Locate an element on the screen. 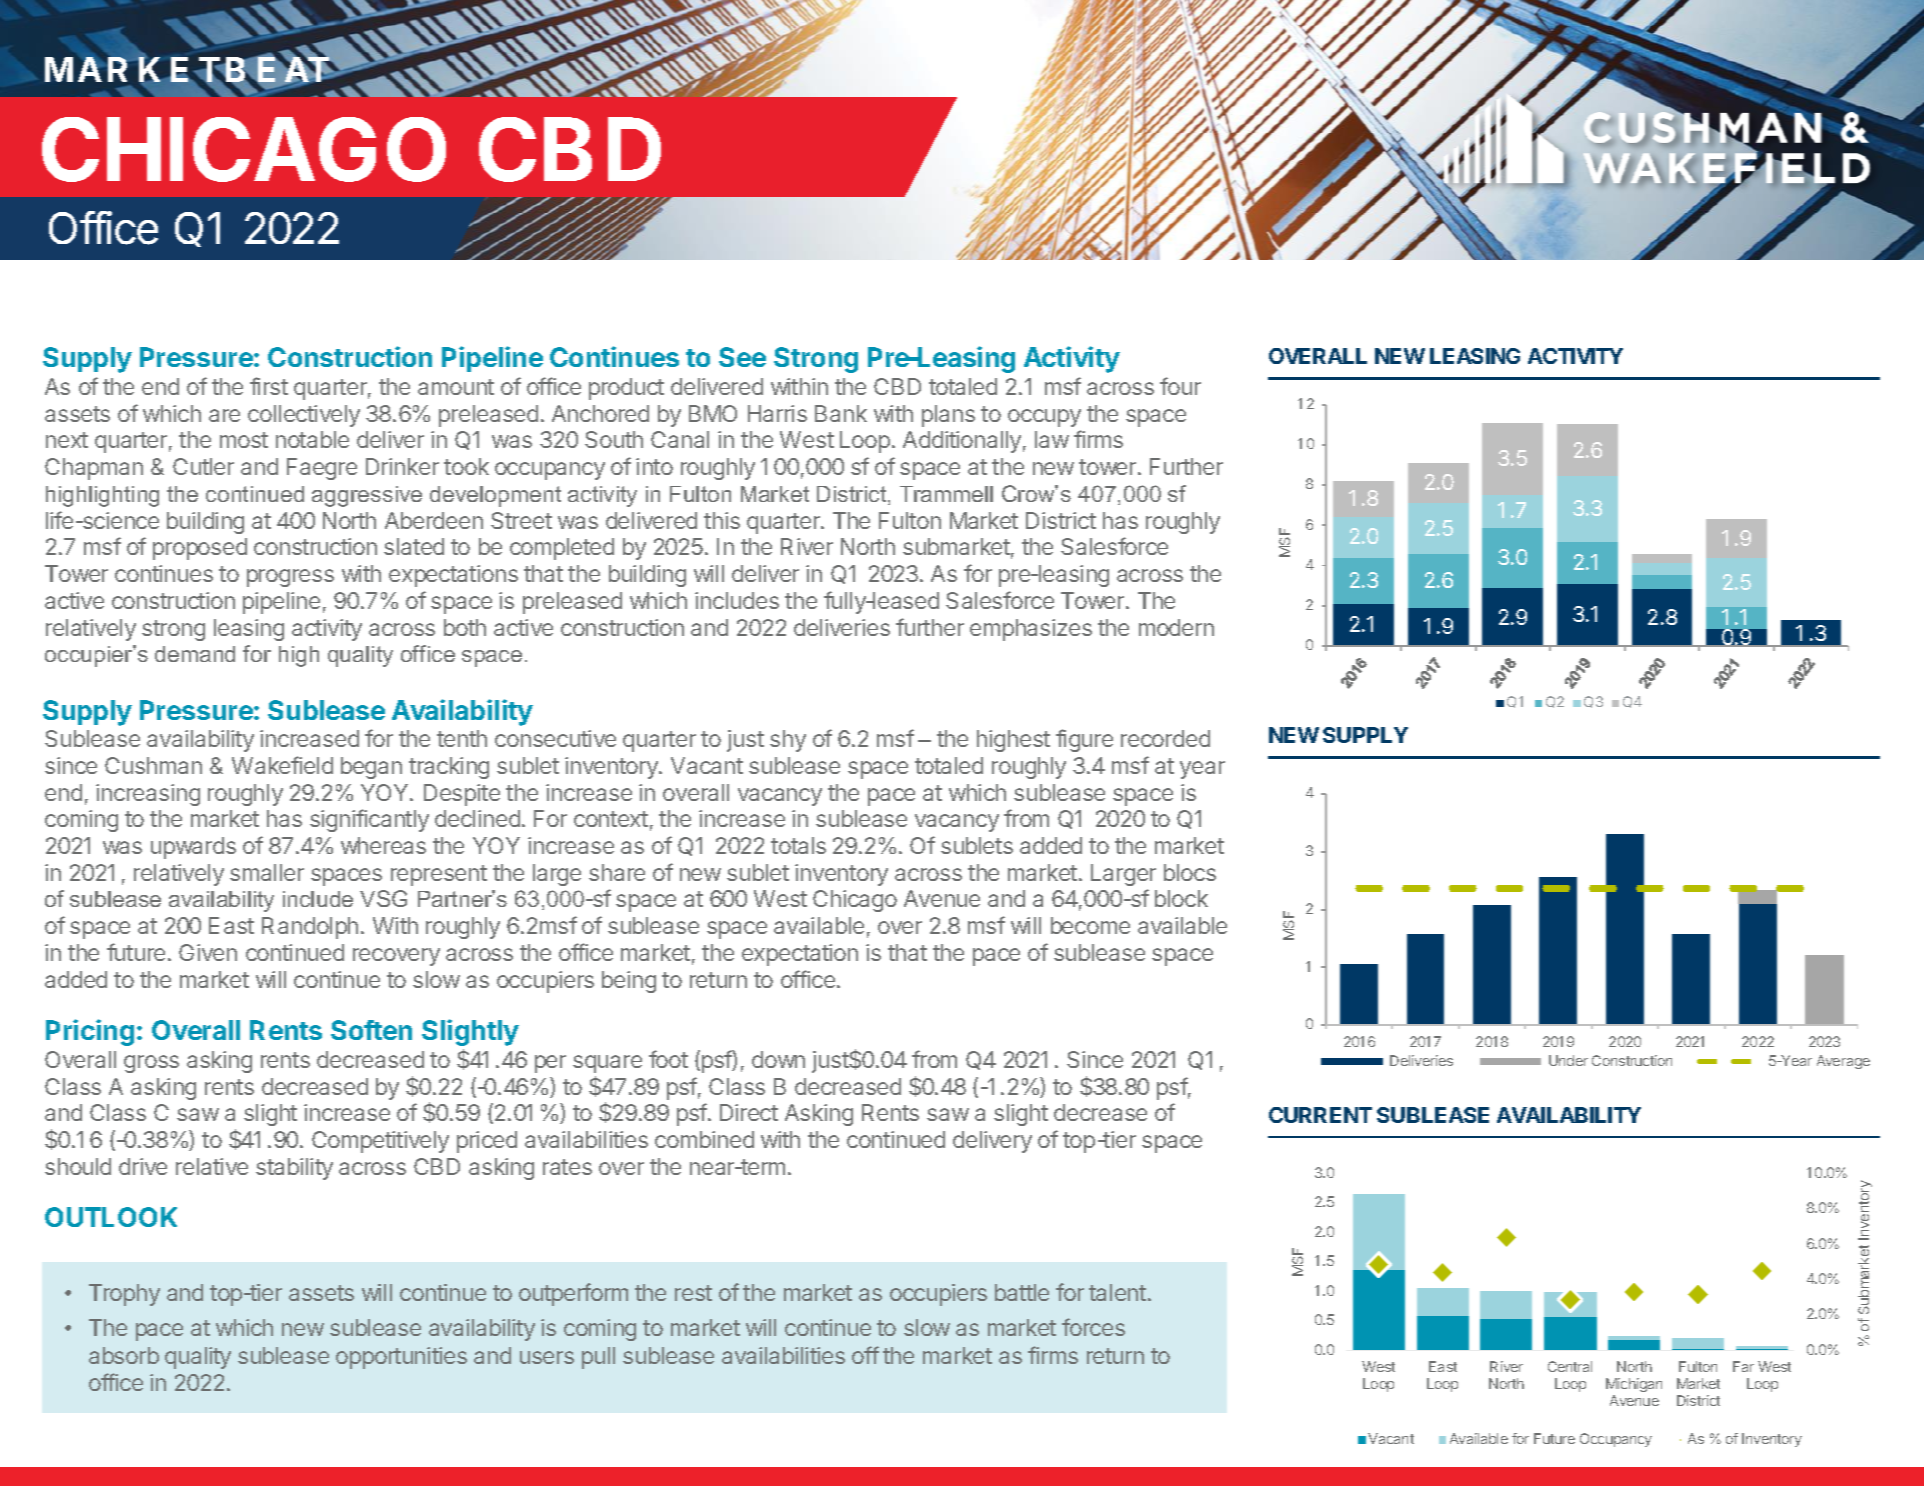  four is located at coordinates (1180, 386).
